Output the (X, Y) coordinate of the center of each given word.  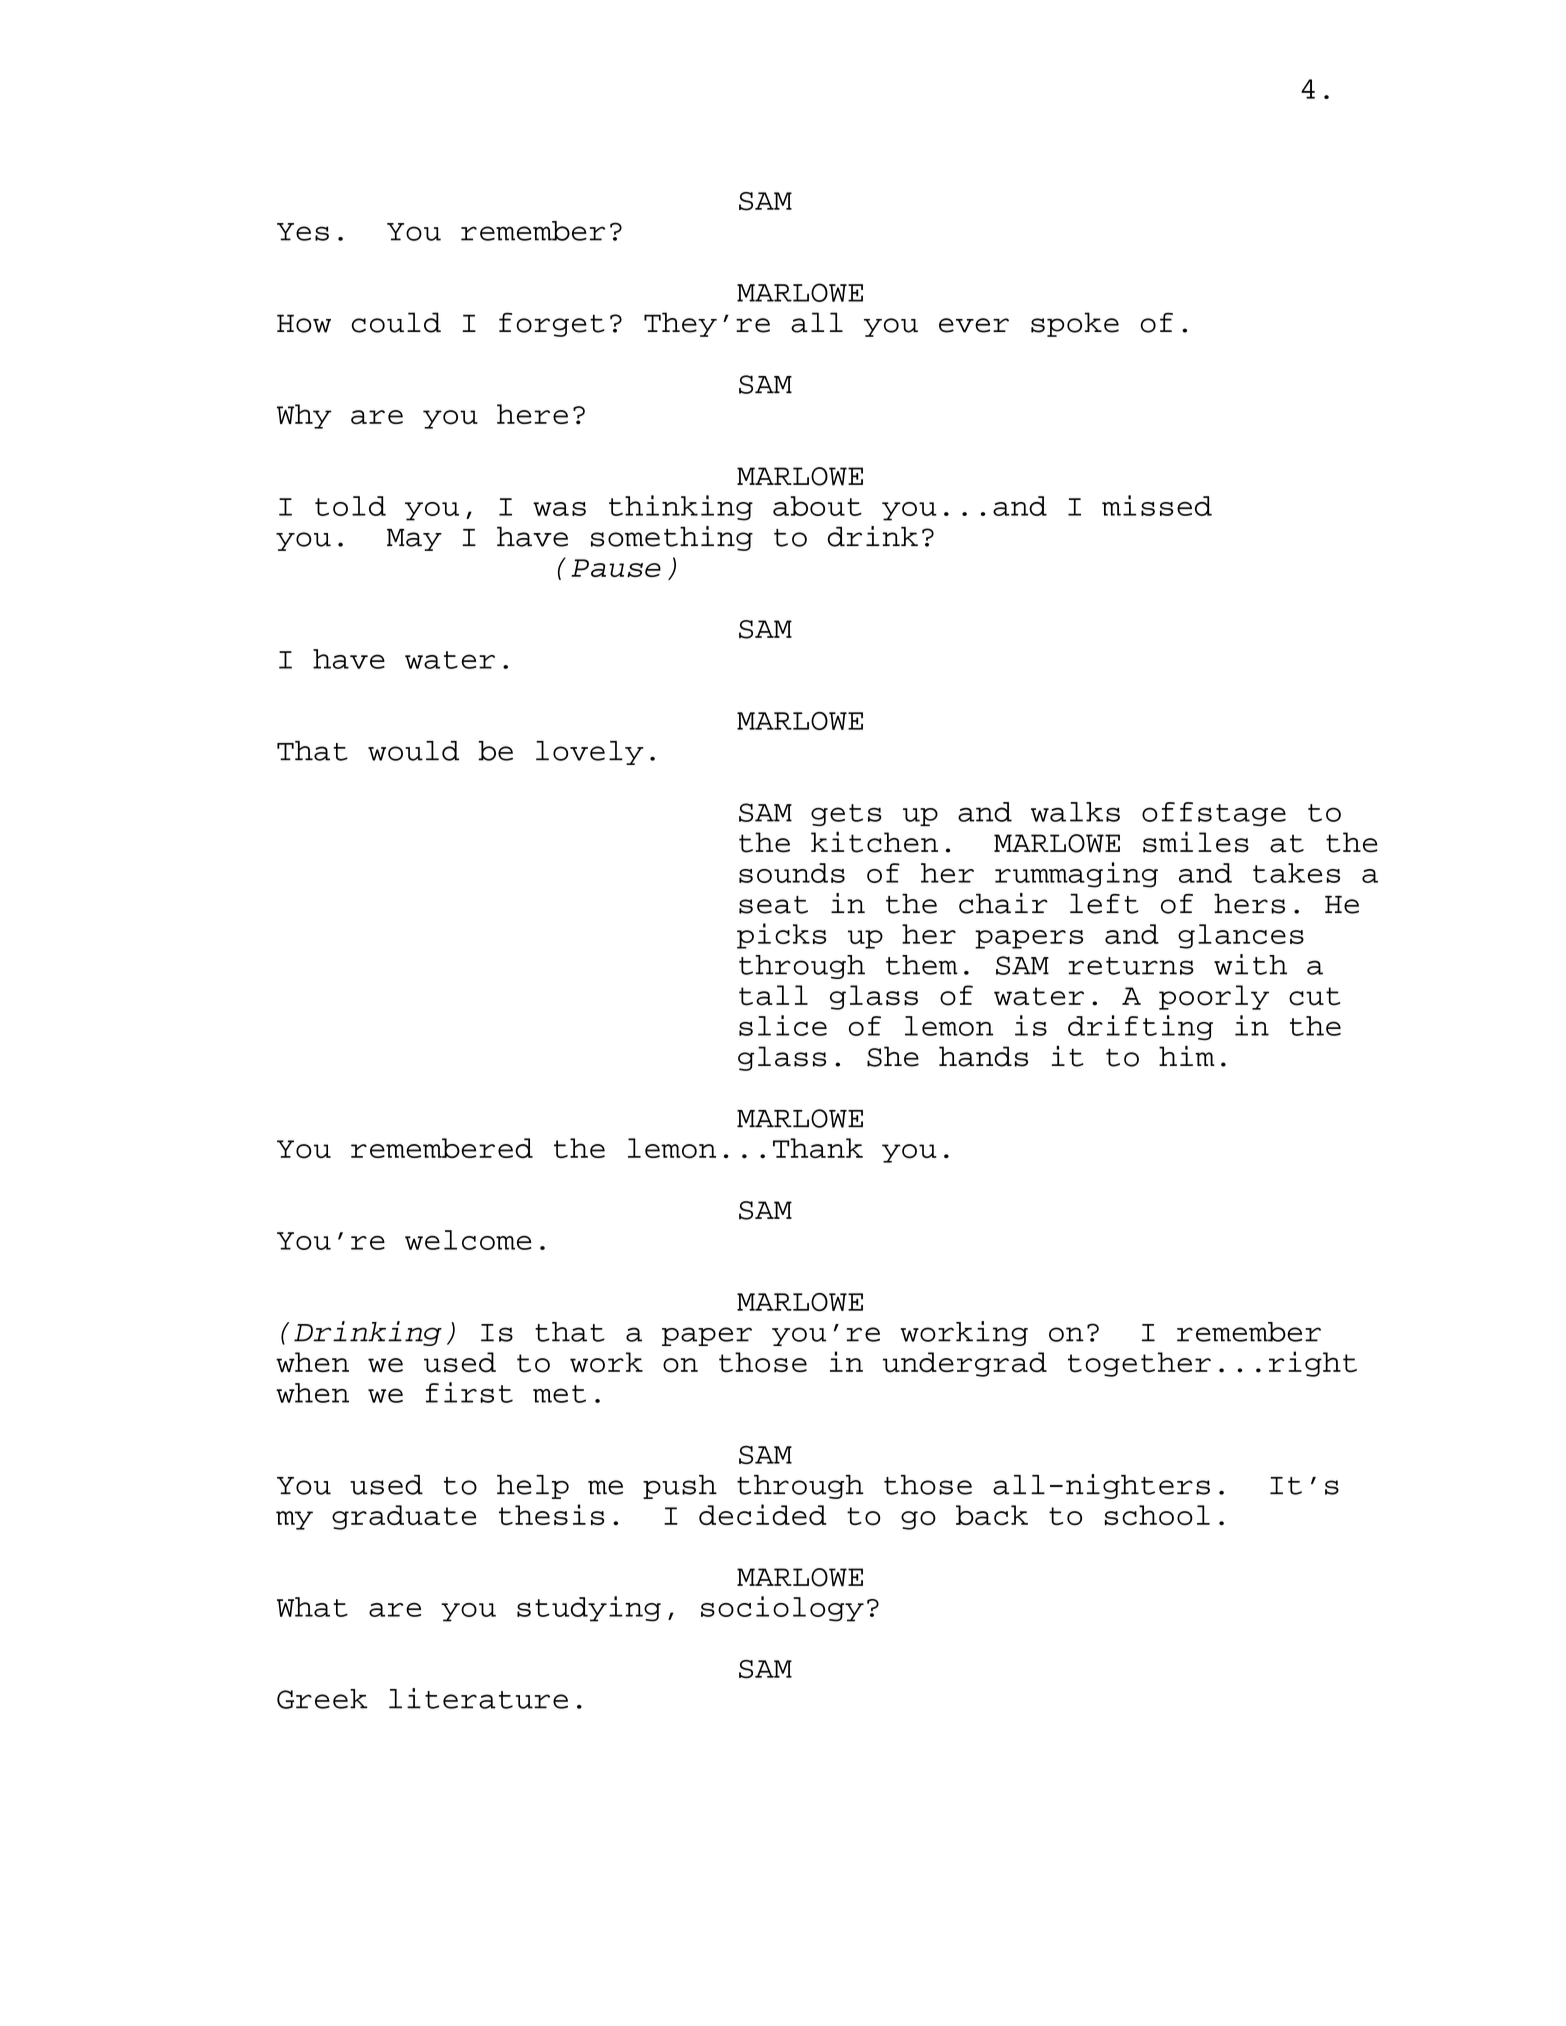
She (893, 1056)
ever (974, 325)
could (396, 322)
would (413, 751)
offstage (1214, 814)
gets (846, 815)
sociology (782, 1609)
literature (478, 1698)
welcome (468, 1240)
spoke (1075, 324)
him (1187, 1056)
